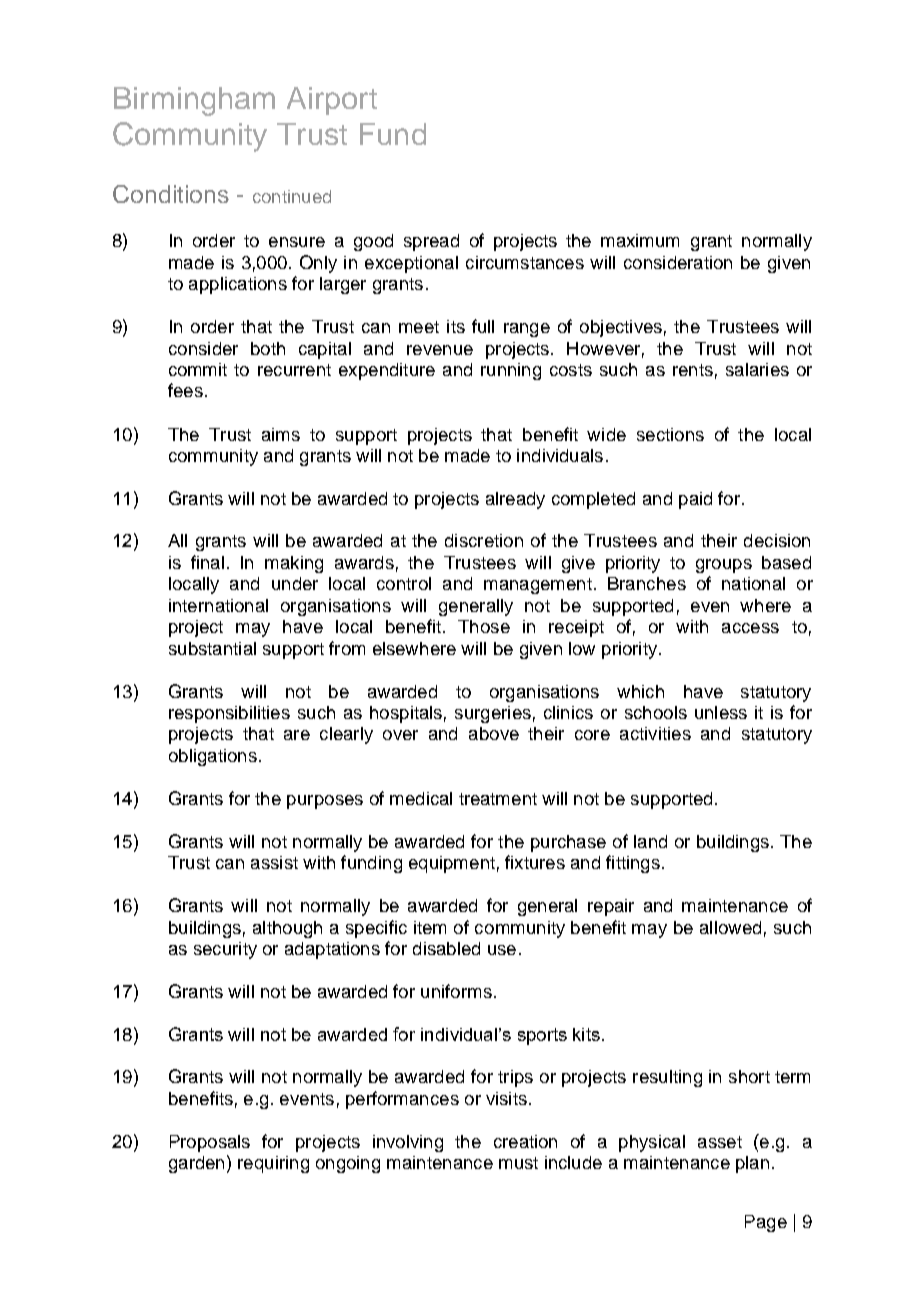  Describe the element at coordinates (281, 434) in the screenshot. I see `aims` at that location.
